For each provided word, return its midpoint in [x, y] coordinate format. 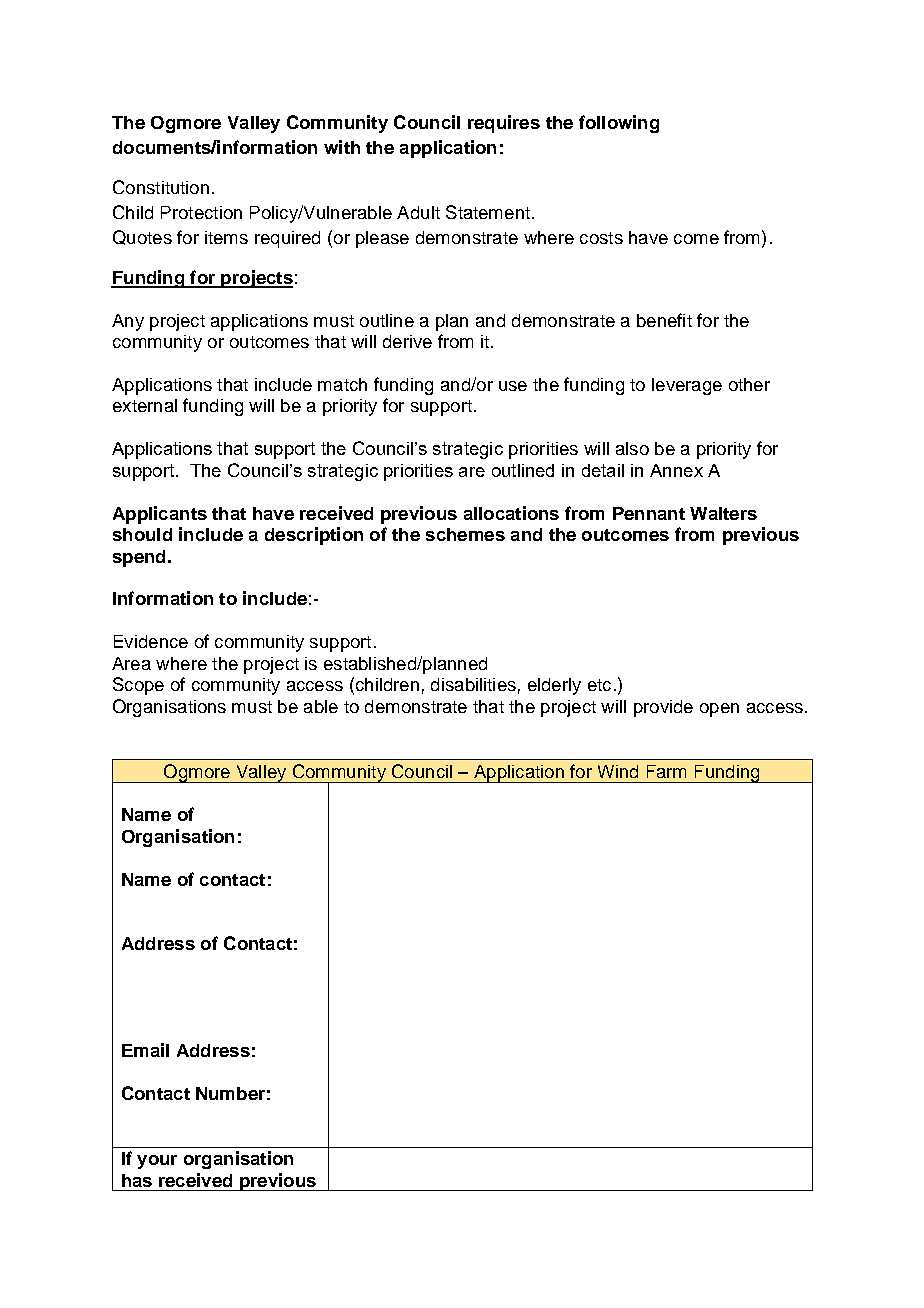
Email [145, 1050]
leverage [687, 386]
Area [131, 663]
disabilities [473, 684]
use [513, 386]
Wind [618, 771]
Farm [666, 771]
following [619, 124]
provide [663, 708]
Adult [418, 212]
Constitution [161, 187]
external [145, 405]
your [157, 1162]
